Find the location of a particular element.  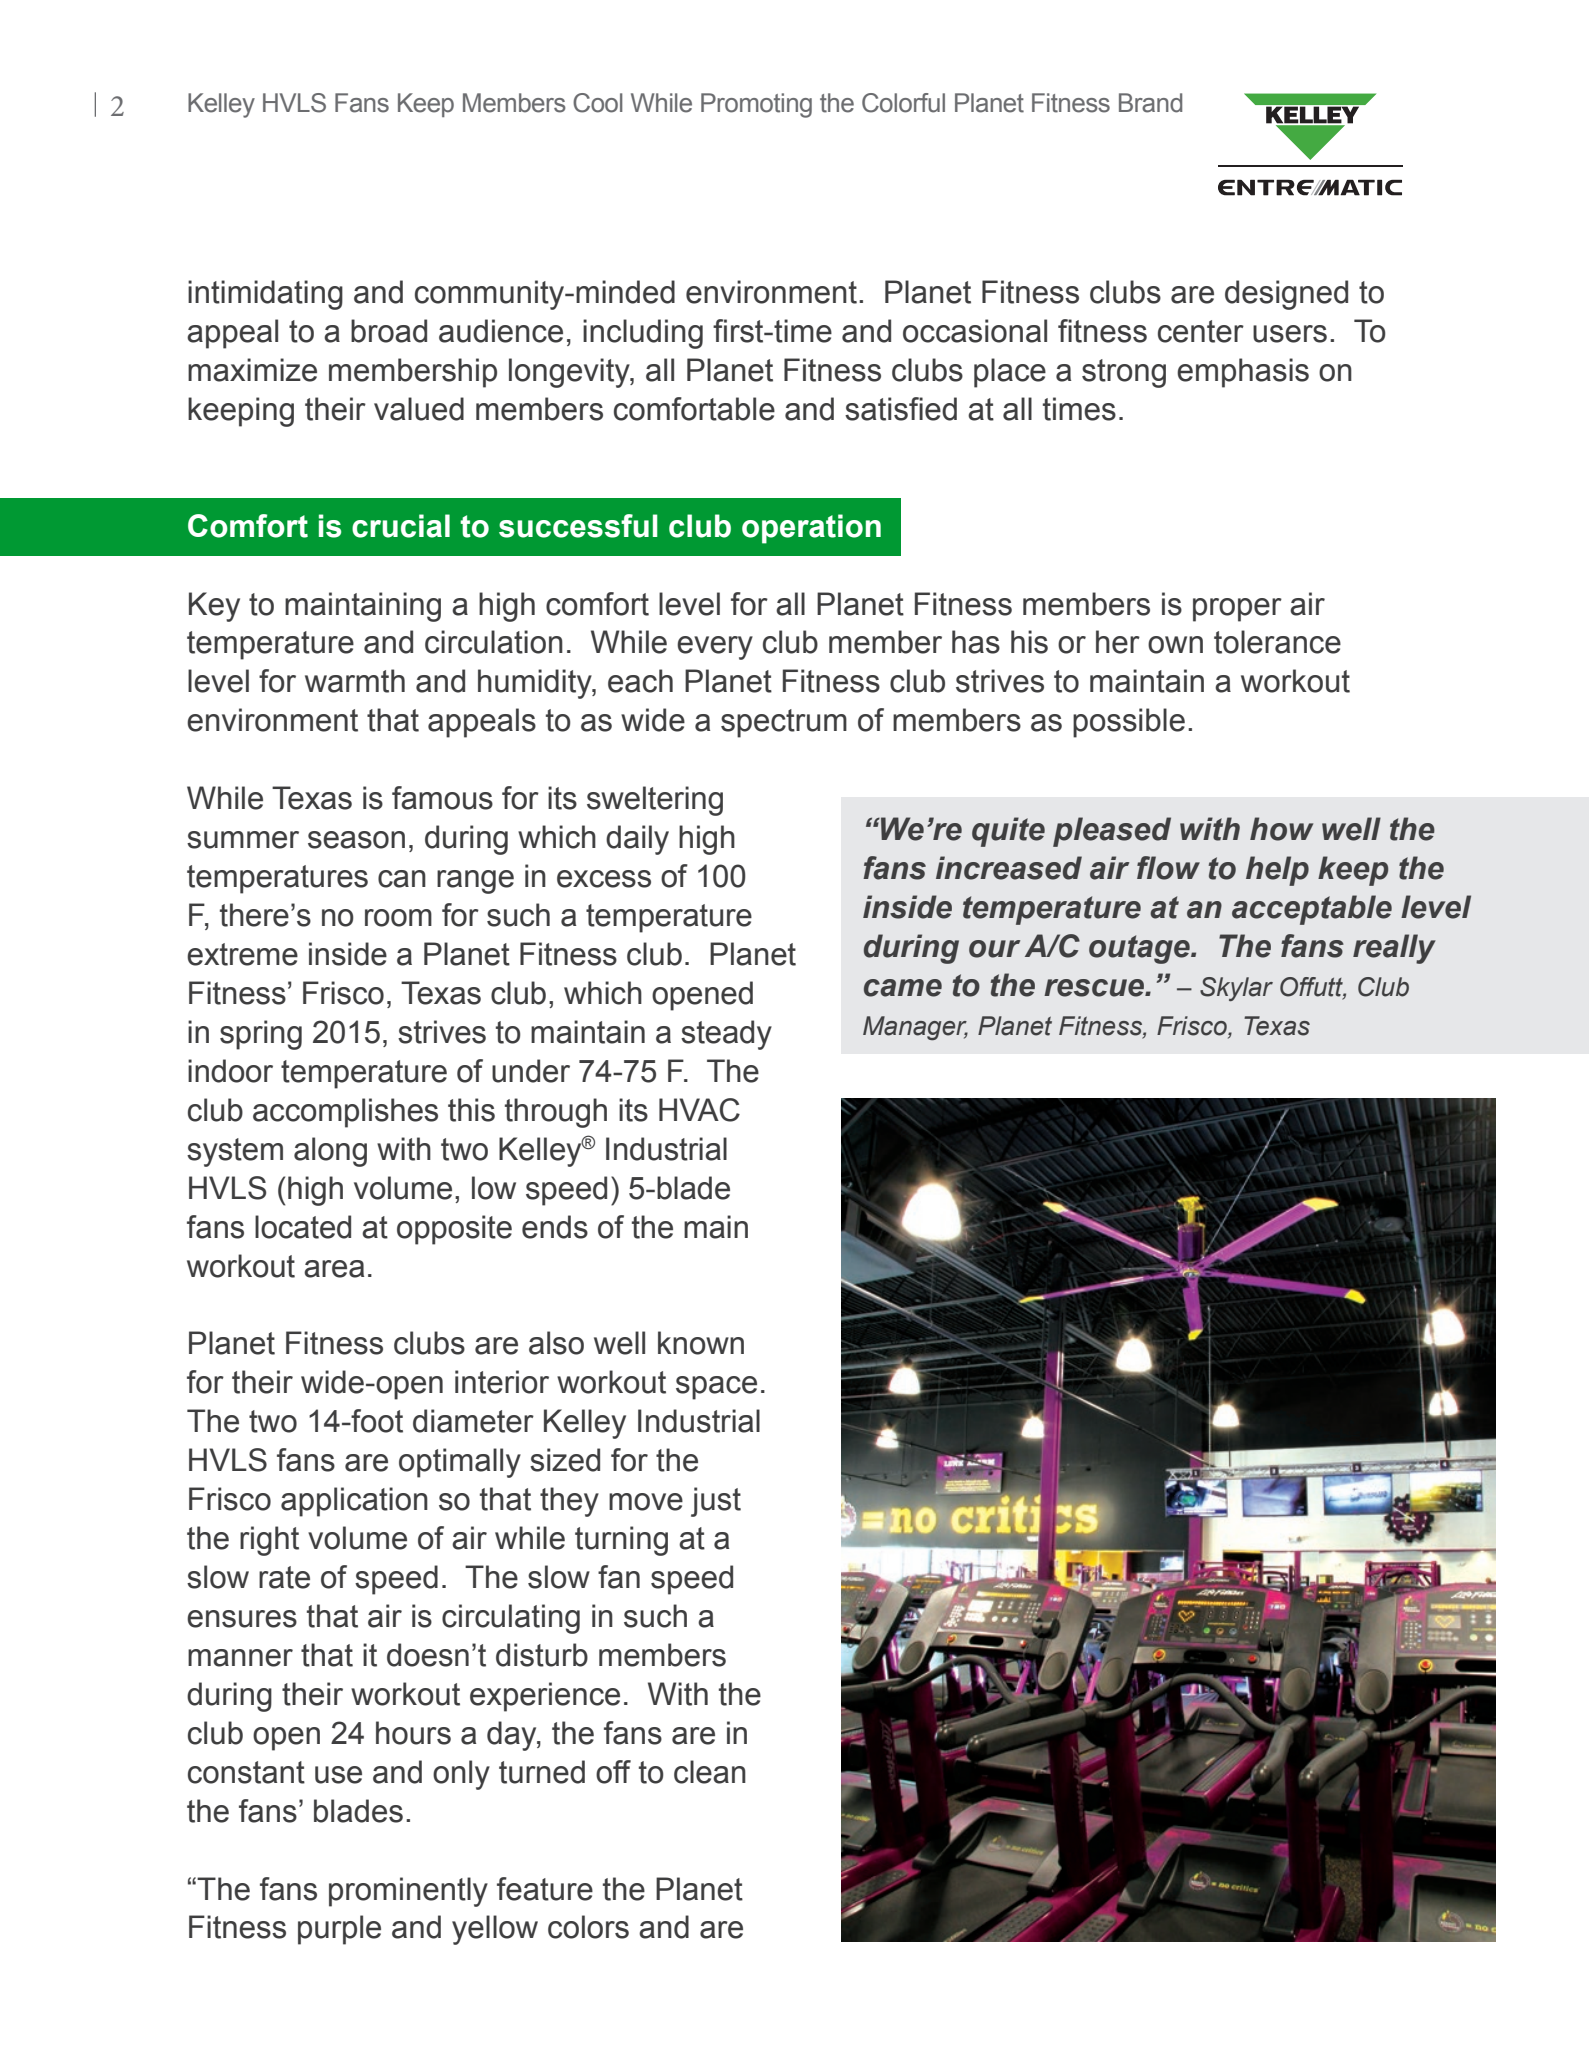

warmth is located at coordinates (355, 681).
